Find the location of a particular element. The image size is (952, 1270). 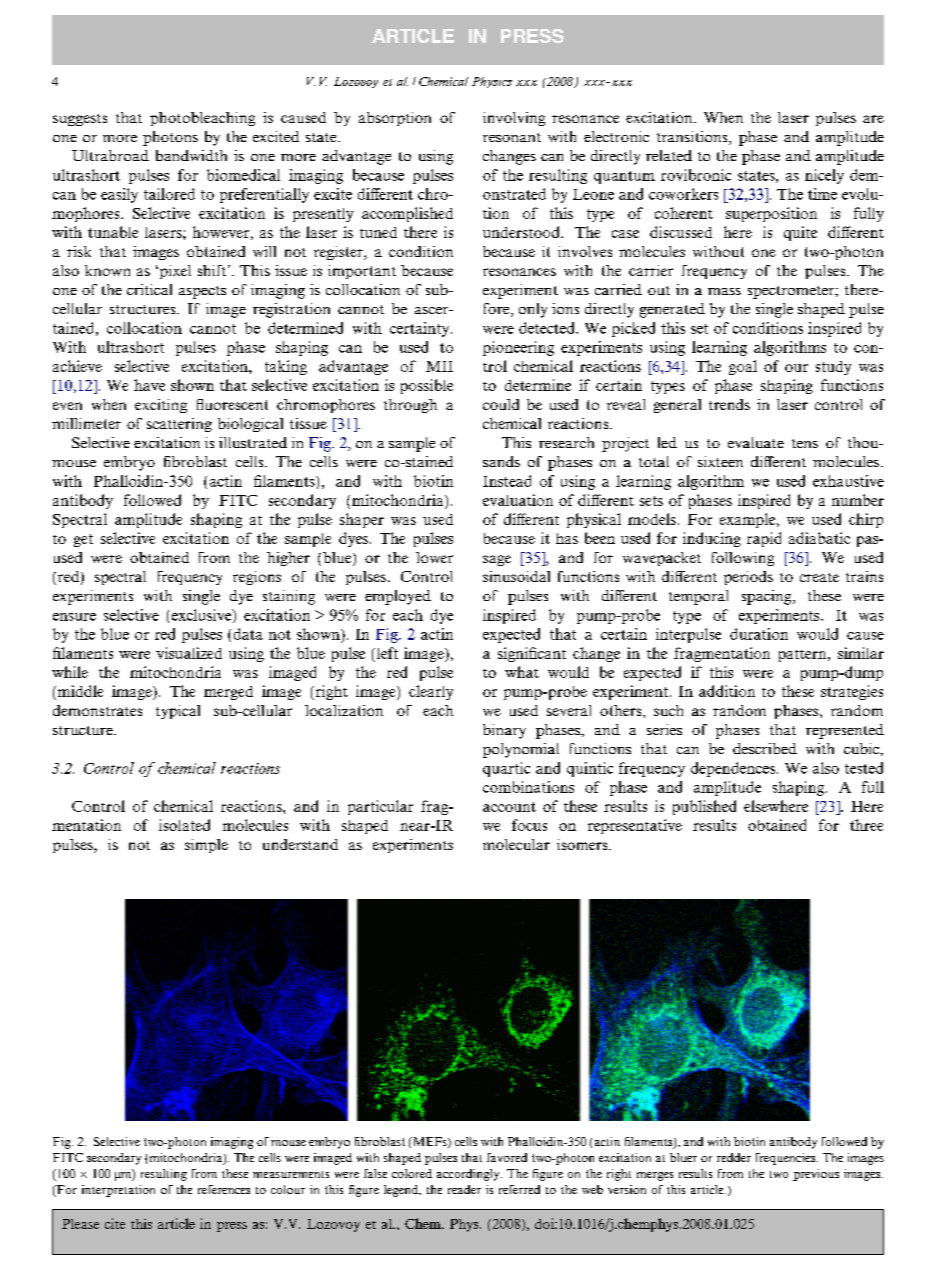

Instead is located at coordinates (507, 481).
